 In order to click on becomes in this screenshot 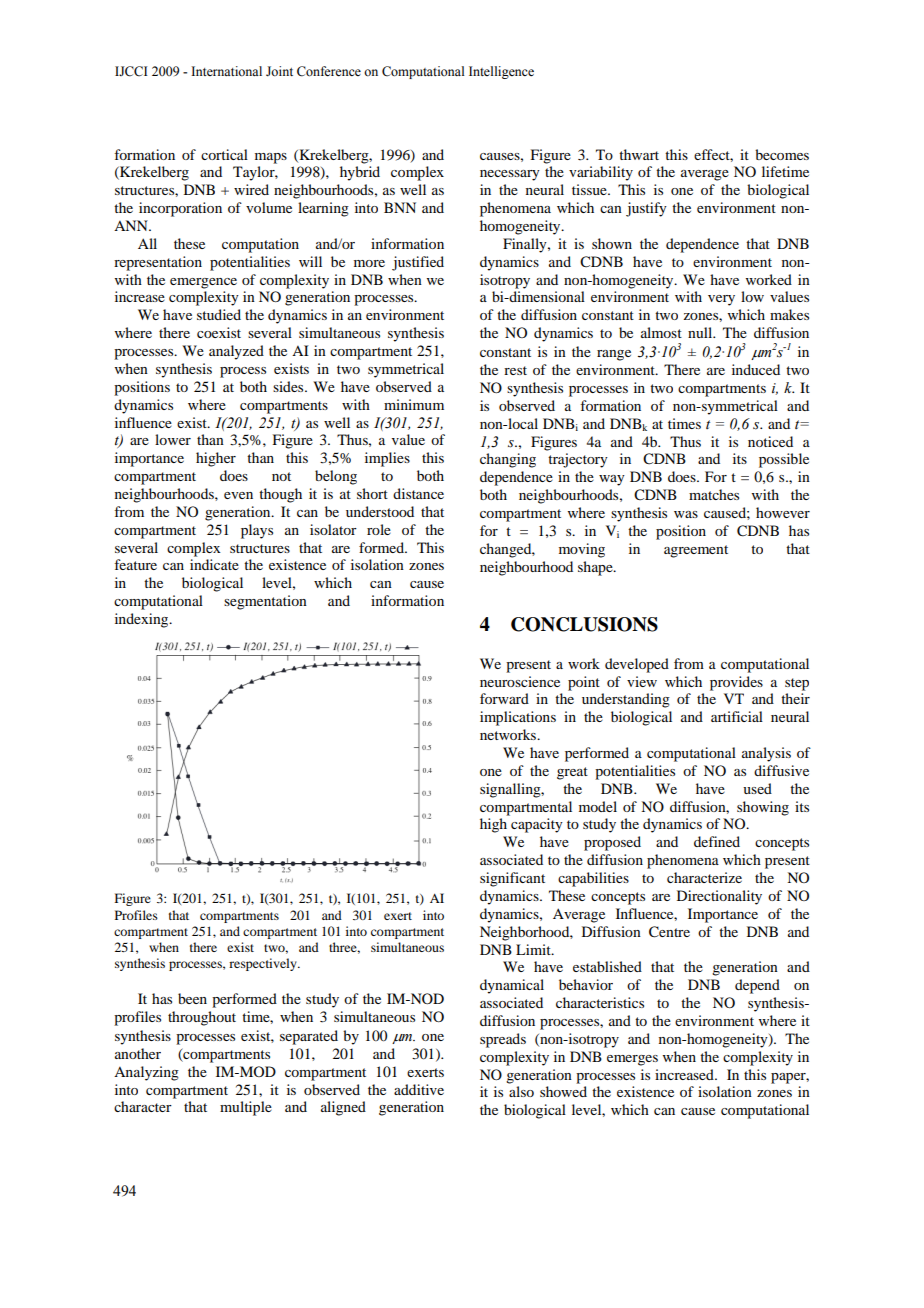, I will do `click(782, 154)`.
